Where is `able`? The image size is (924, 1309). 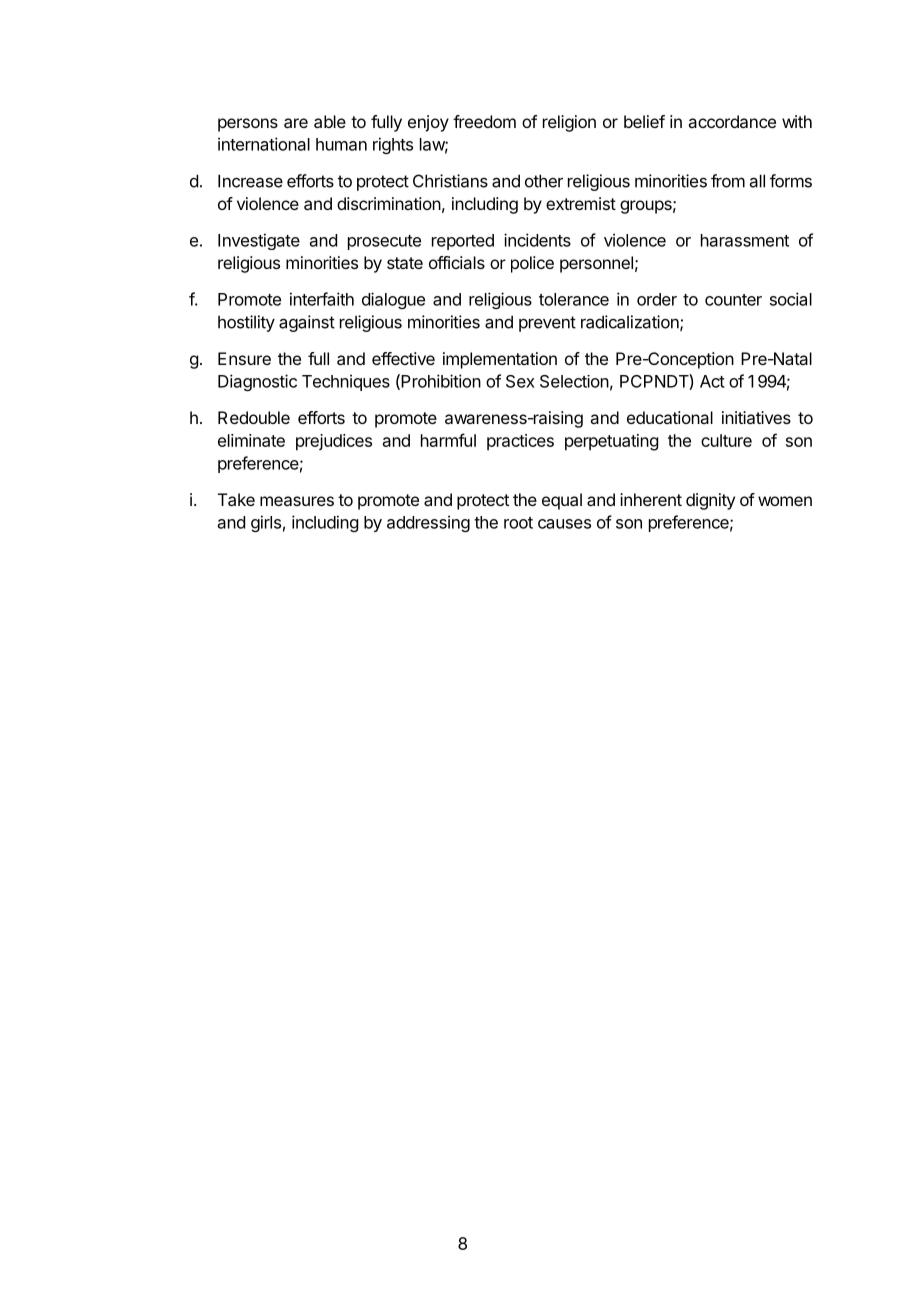 able is located at coordinates (330, 121).
